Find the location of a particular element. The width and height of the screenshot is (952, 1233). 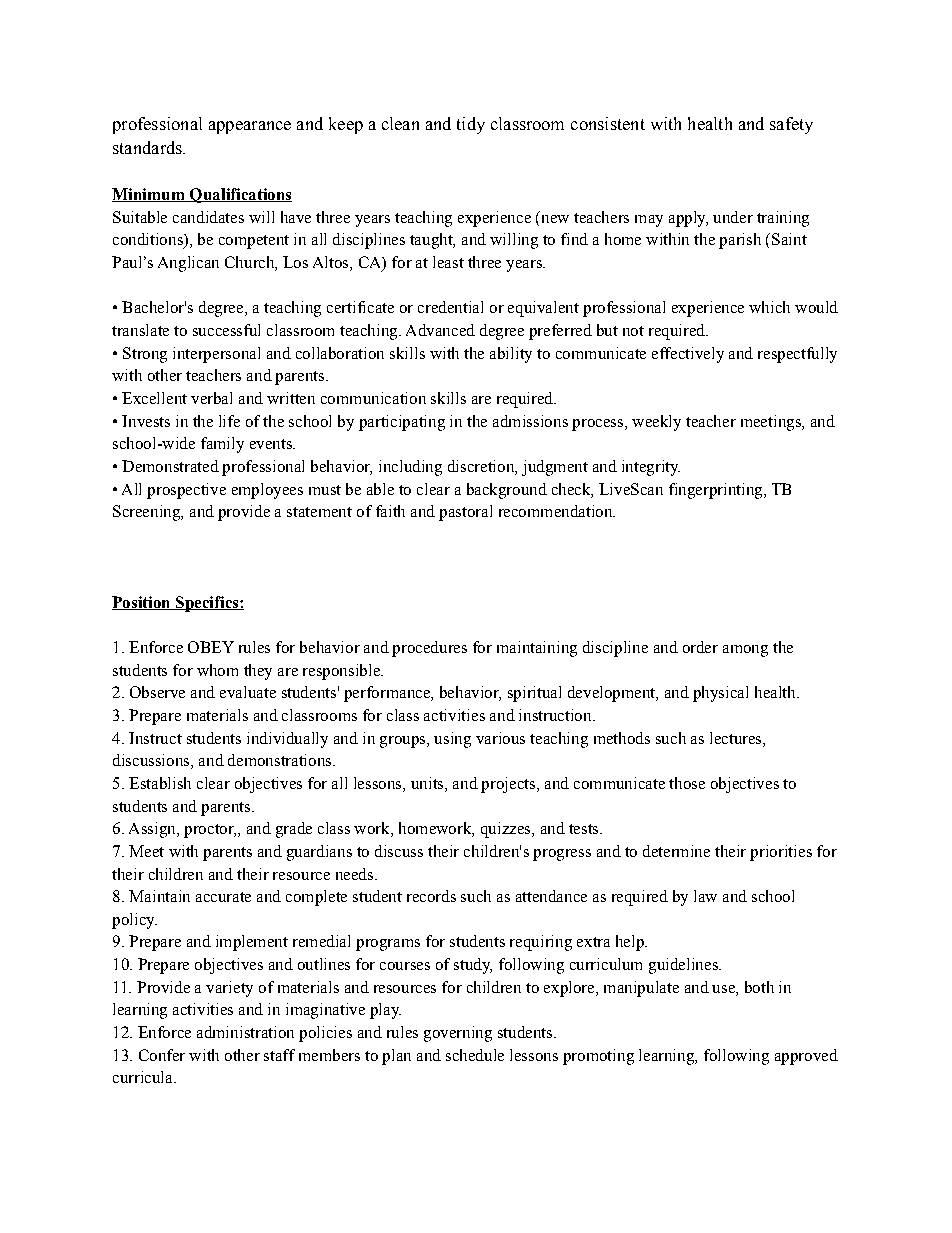

administration is located at coordinates (245, 1032).
